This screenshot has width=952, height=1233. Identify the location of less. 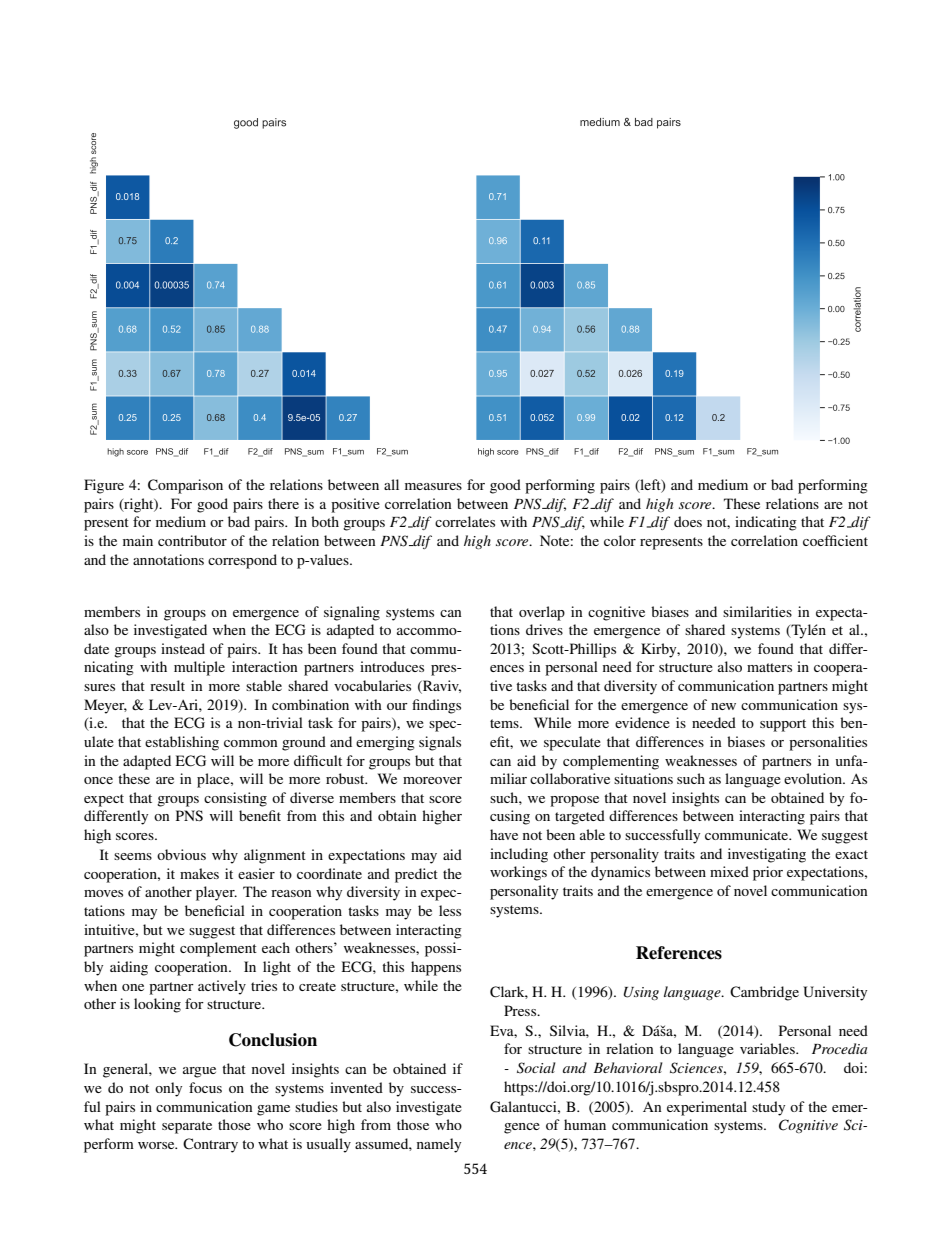
(450, 910).
